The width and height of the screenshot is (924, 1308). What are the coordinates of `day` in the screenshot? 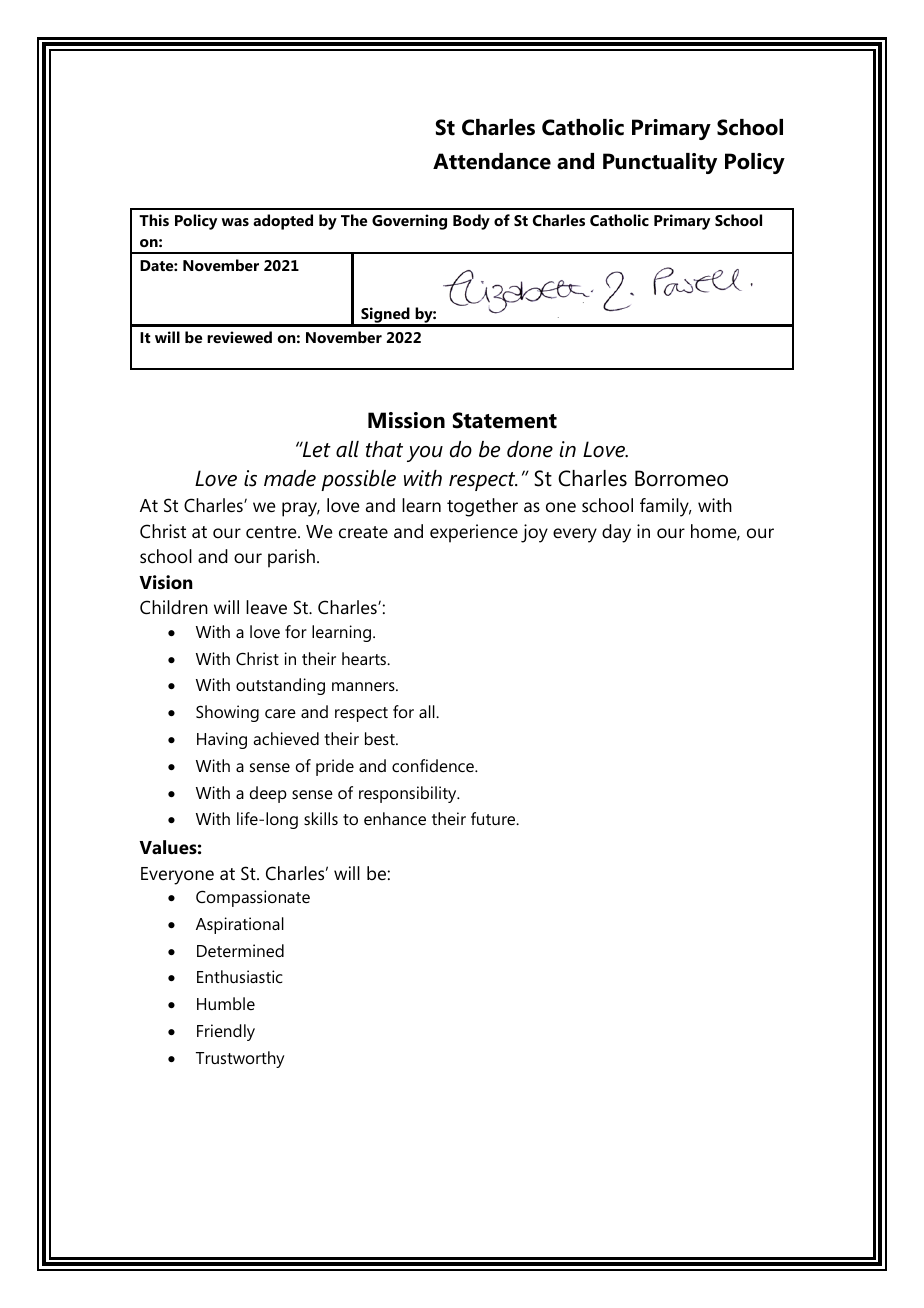 It's located at (616, 533).
